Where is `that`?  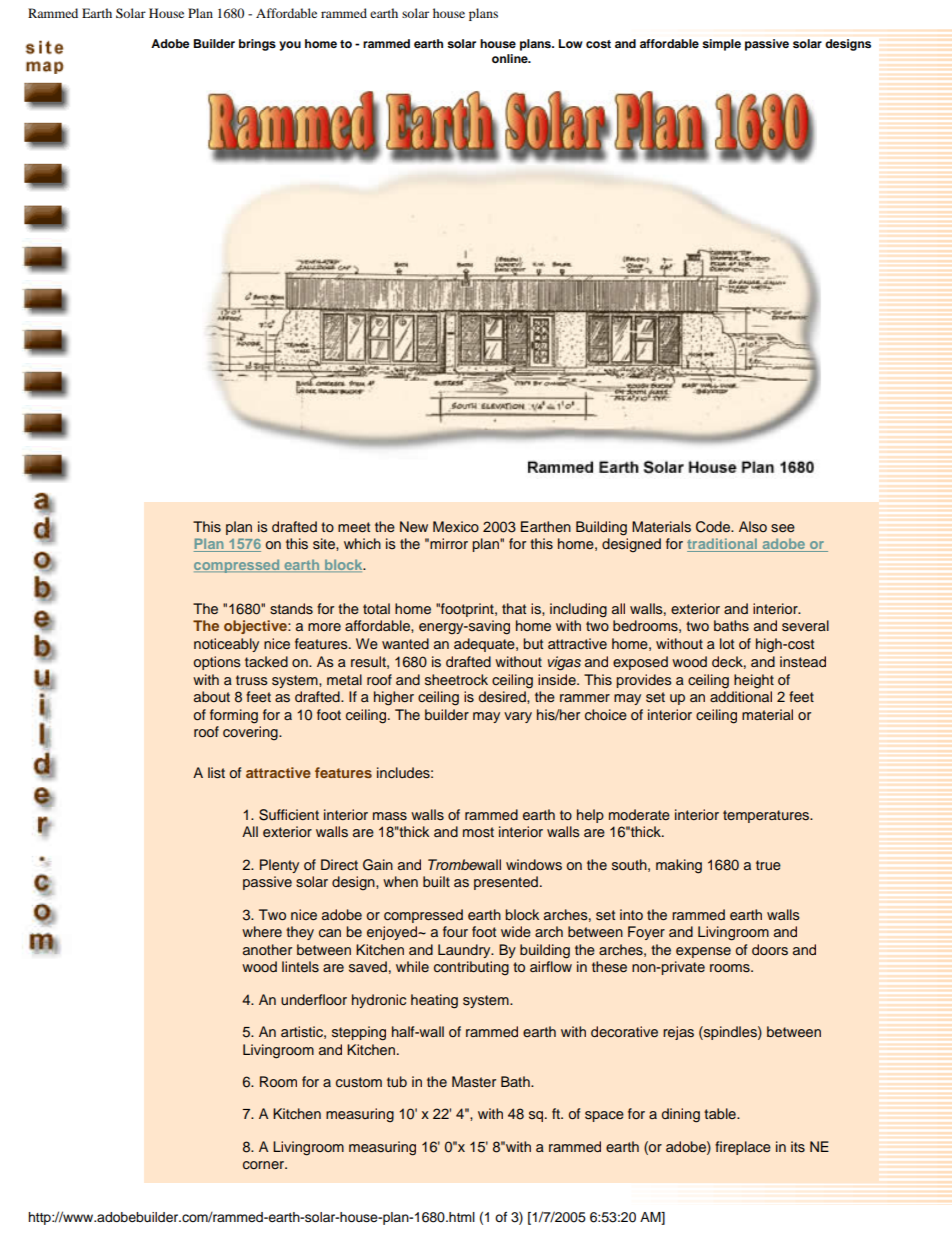
that is located at coordinates (514, 608).
